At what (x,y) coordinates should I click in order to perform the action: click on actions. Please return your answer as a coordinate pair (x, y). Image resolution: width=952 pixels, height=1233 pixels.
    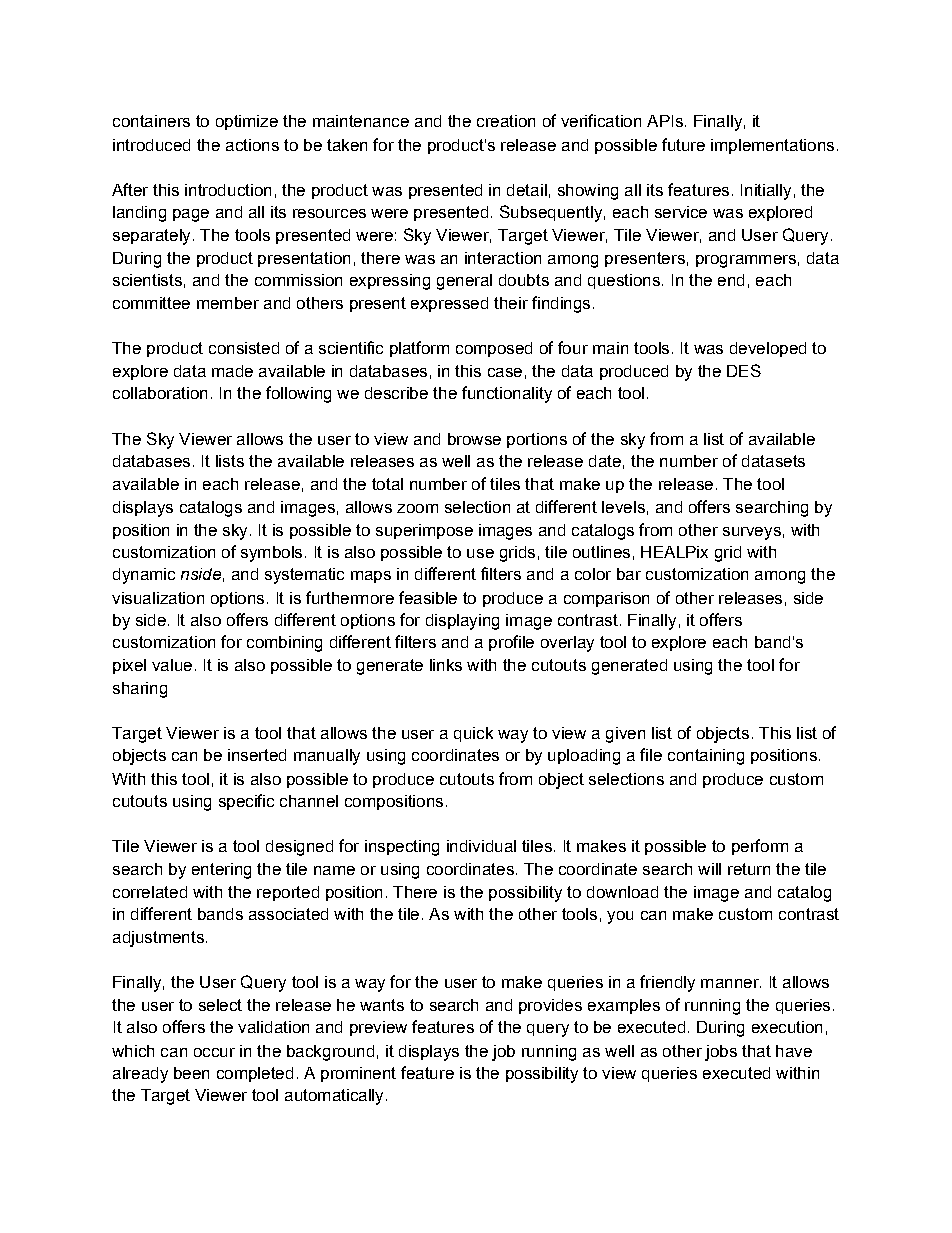
    Looking at the image, I should click on (252, 145).
